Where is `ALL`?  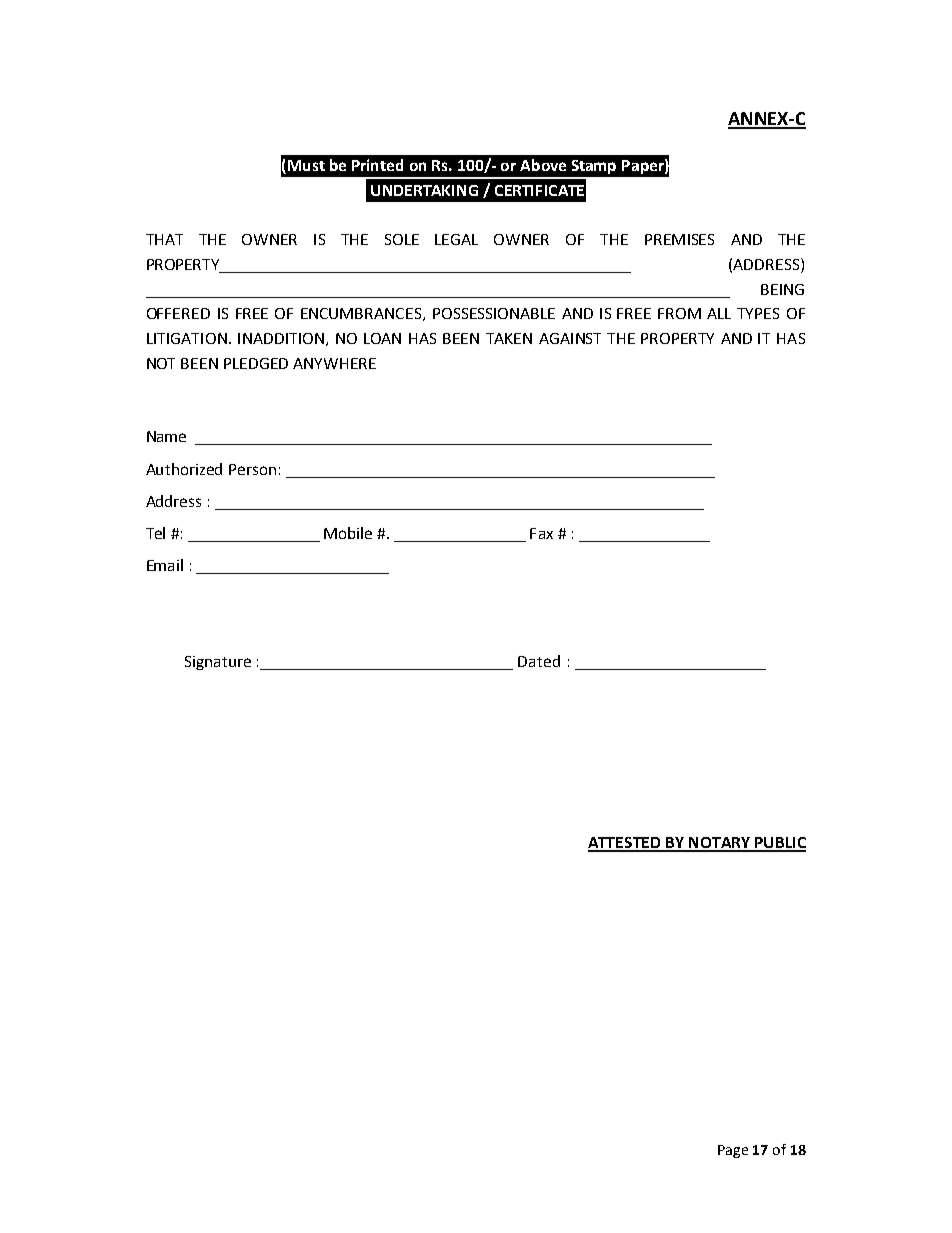 ALL is located at coordinates (719, 313).
